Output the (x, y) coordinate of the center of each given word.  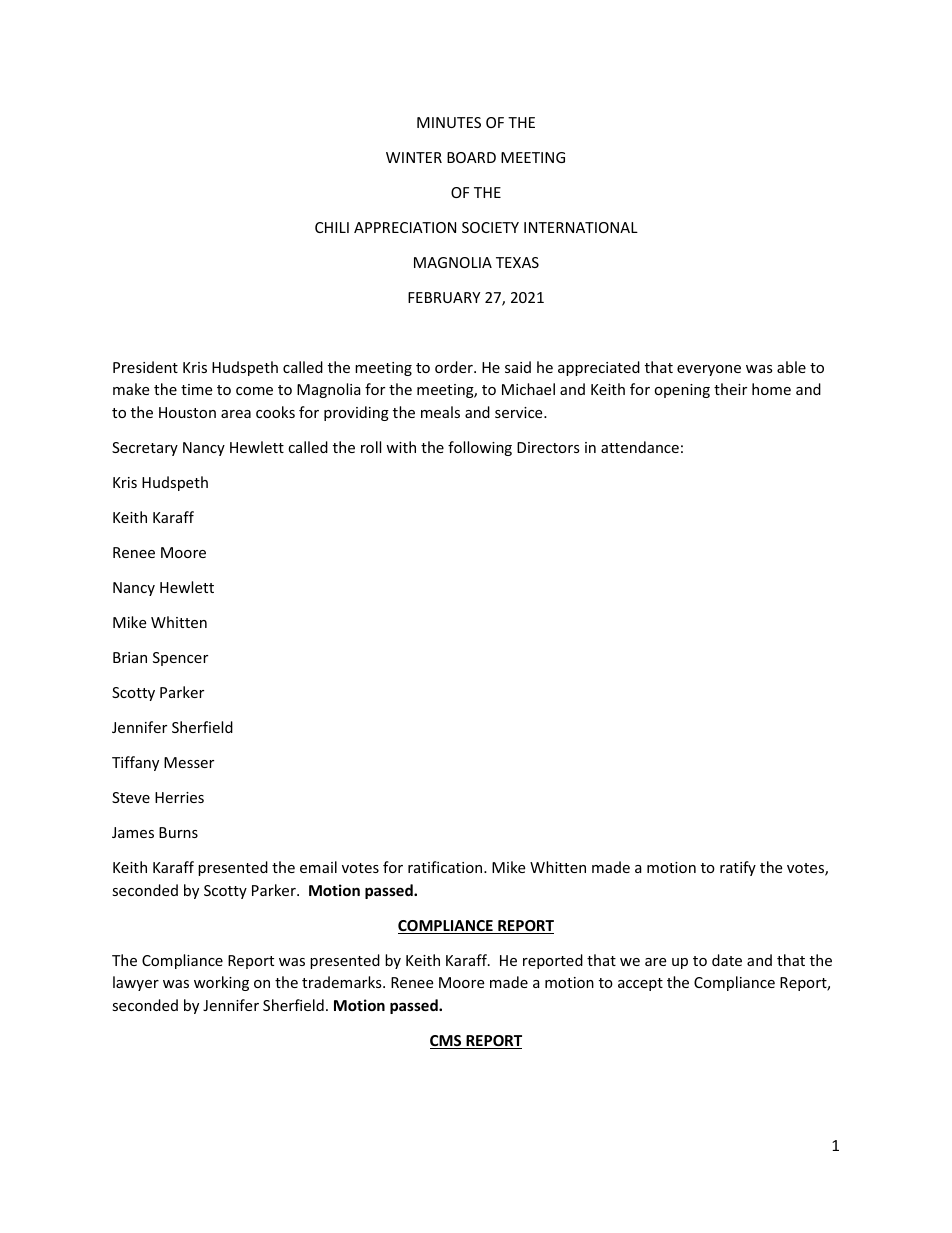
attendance (640, 447)
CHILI (332, 227)
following (480, 448)
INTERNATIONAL (581, 227)
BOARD (471, 157)
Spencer (180, 659)
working (221, 983)
